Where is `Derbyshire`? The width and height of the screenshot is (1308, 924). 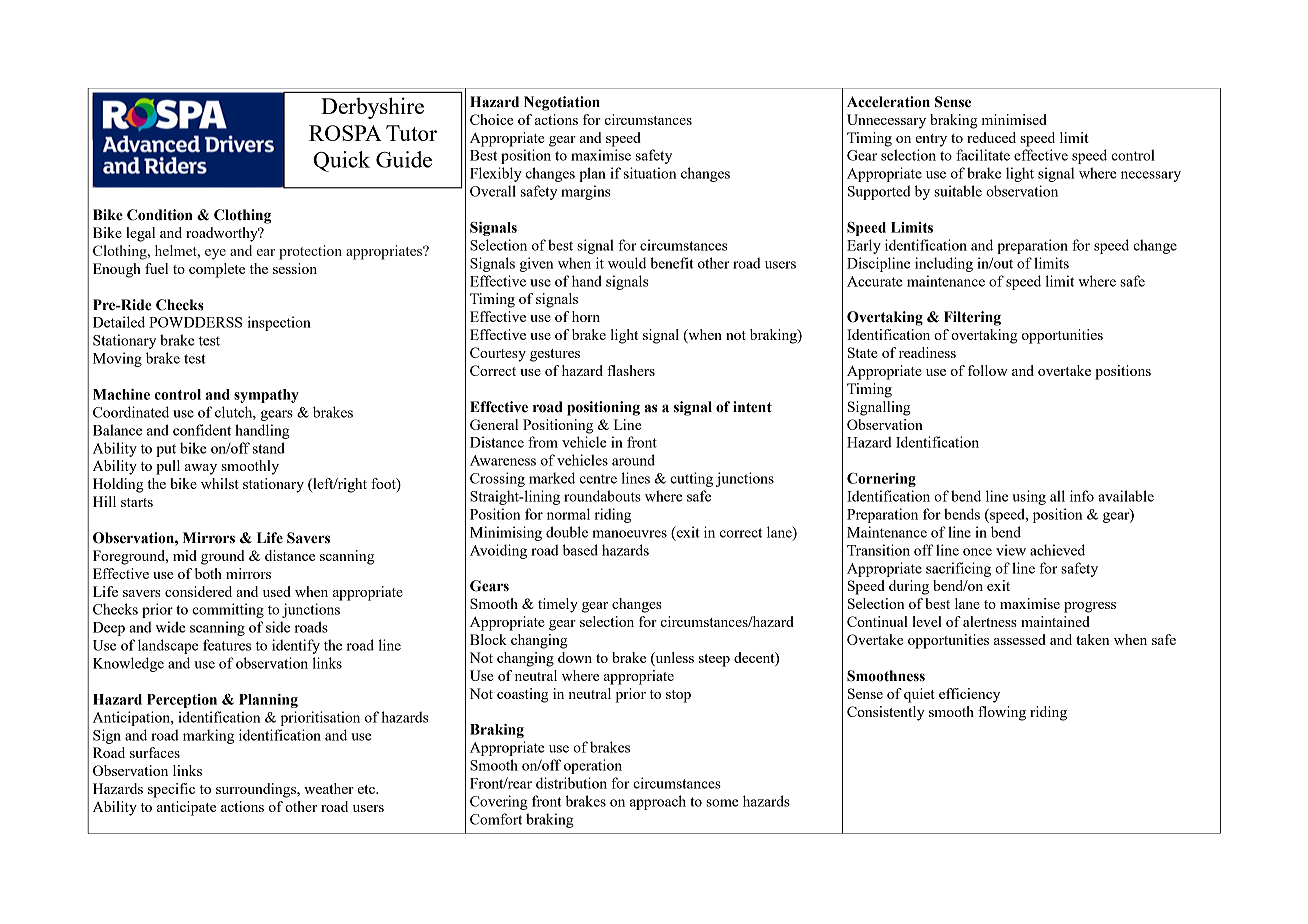
Derbyshire is located at coordinates (372, 108).
